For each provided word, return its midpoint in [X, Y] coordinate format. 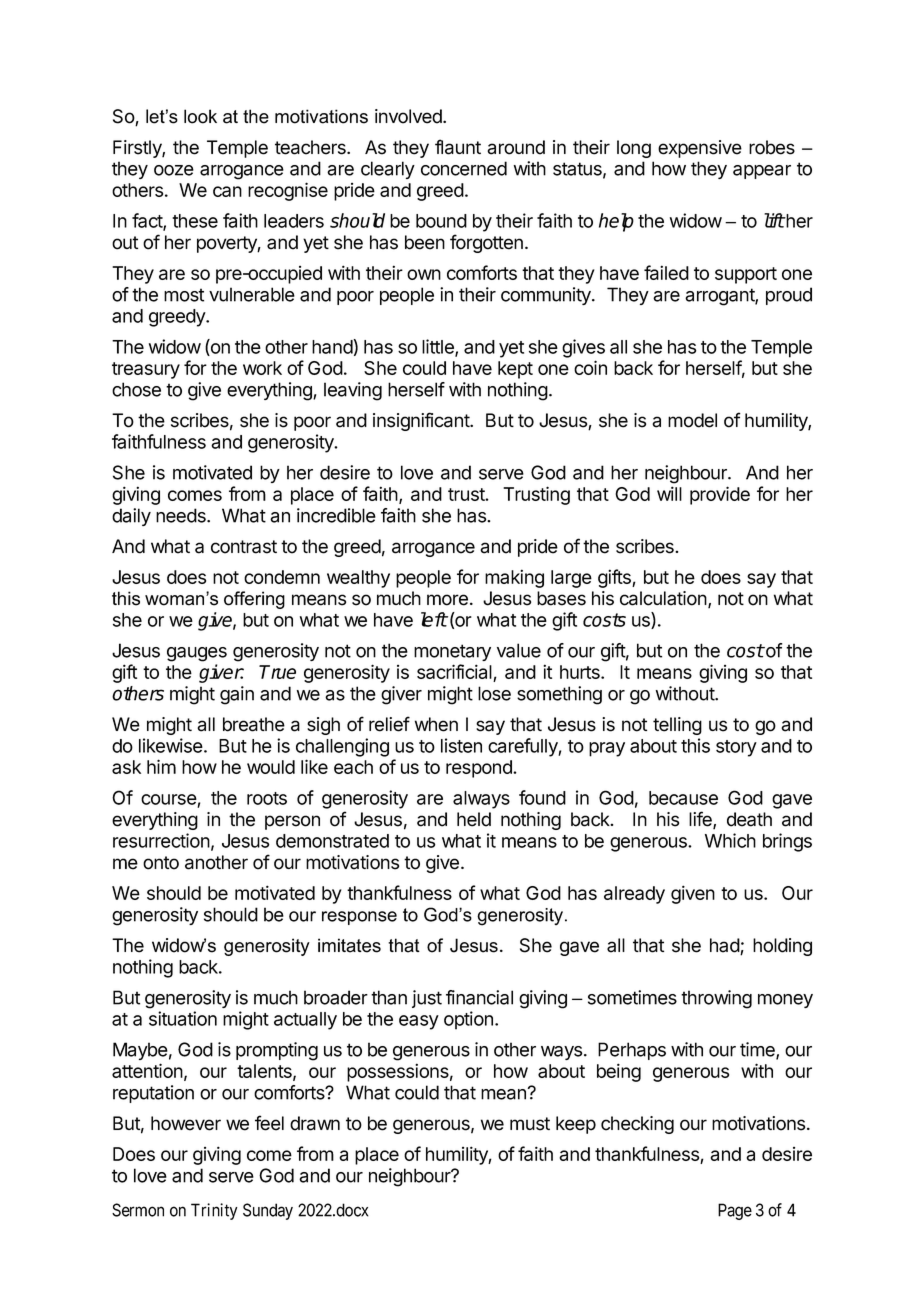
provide [720, 495]
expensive [700, 149]
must [530, 1124]
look [200, 116]
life [701, 820]
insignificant [422, 421]
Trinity [214, 1211]
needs [182, 515]
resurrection [161, 840]
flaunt [458, 147]
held [474, 819]
